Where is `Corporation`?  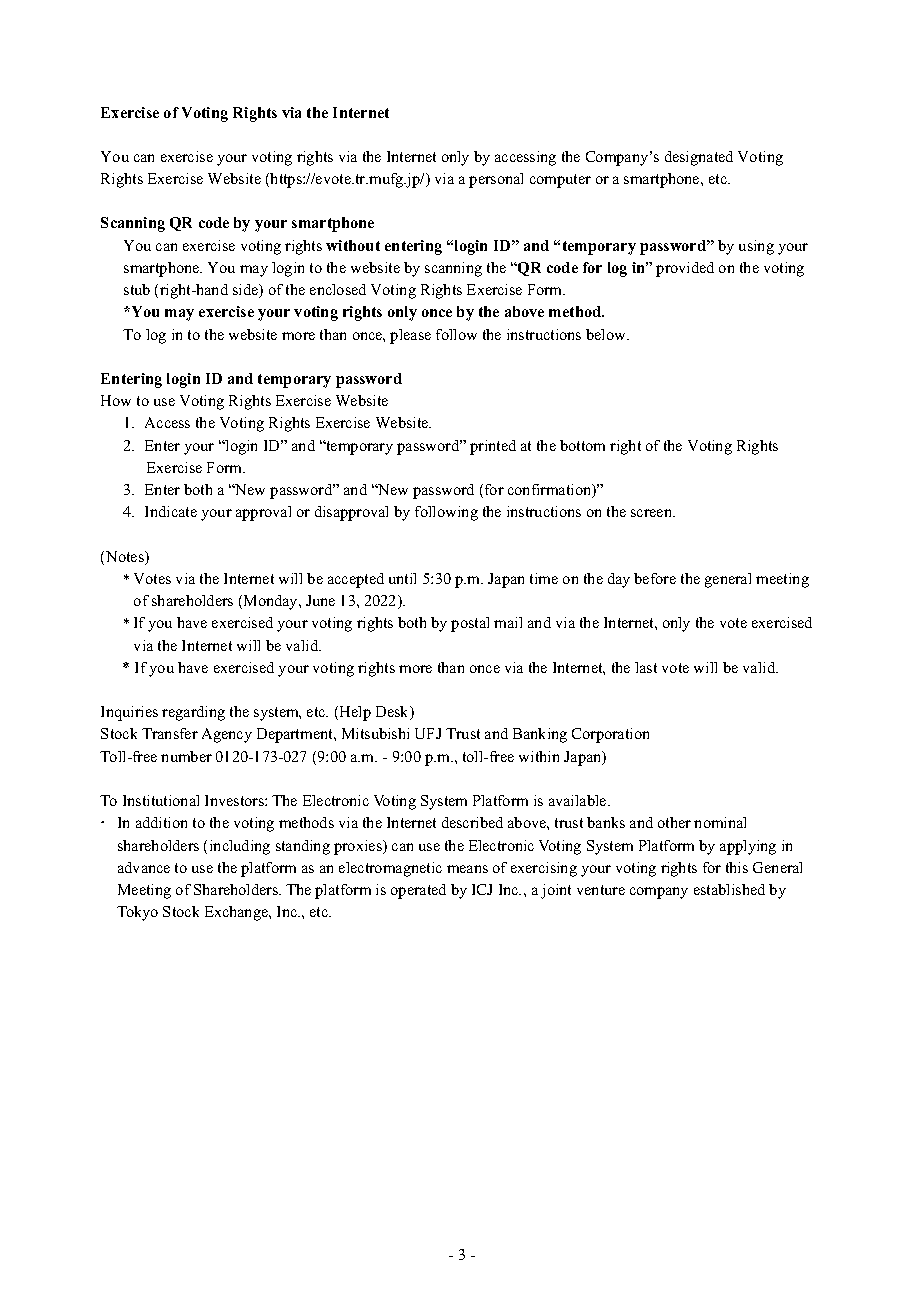
Corporation is located at coordinates (610, 735).
